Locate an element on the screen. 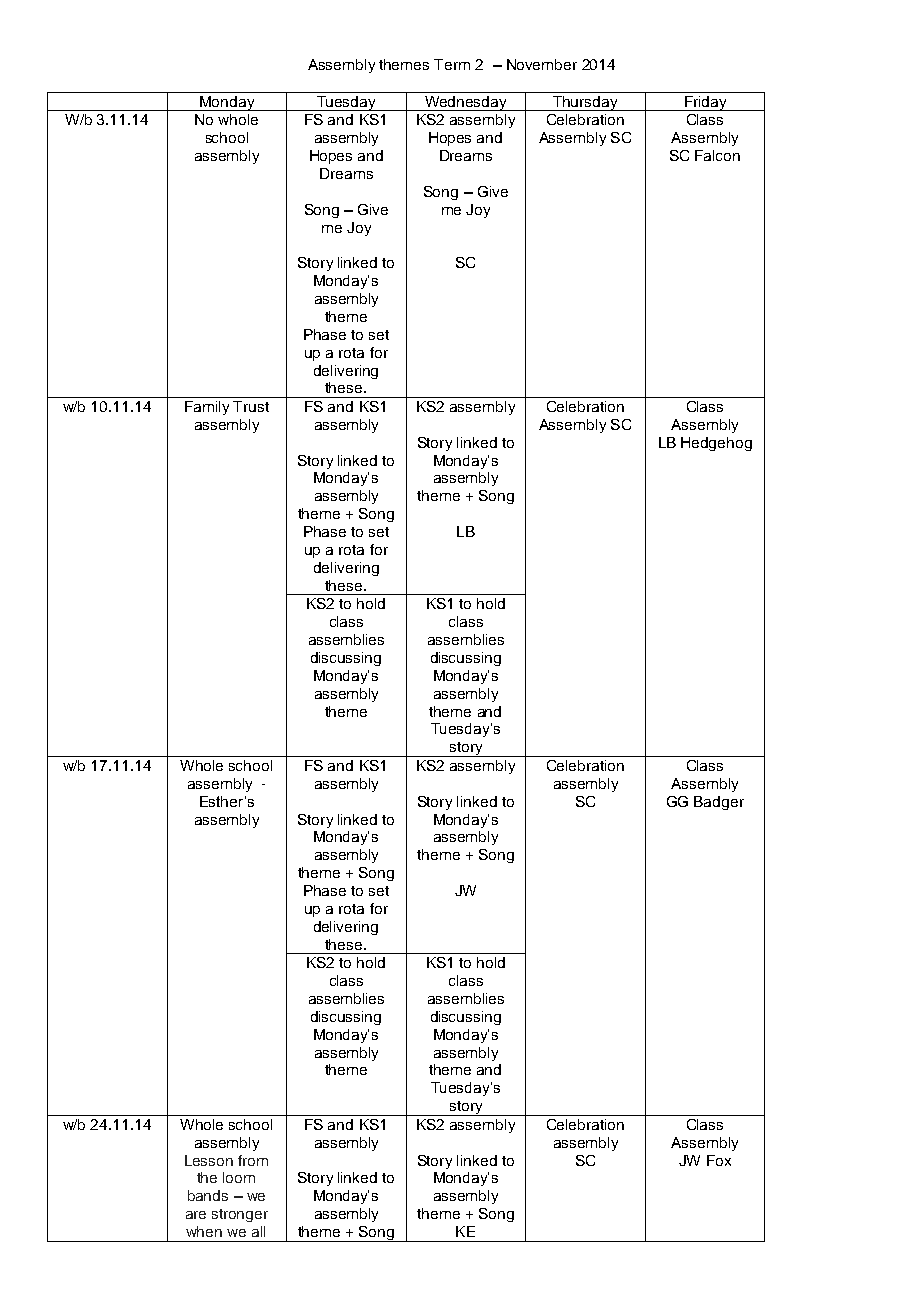  stronger is located at coordinates (240, 1215).
